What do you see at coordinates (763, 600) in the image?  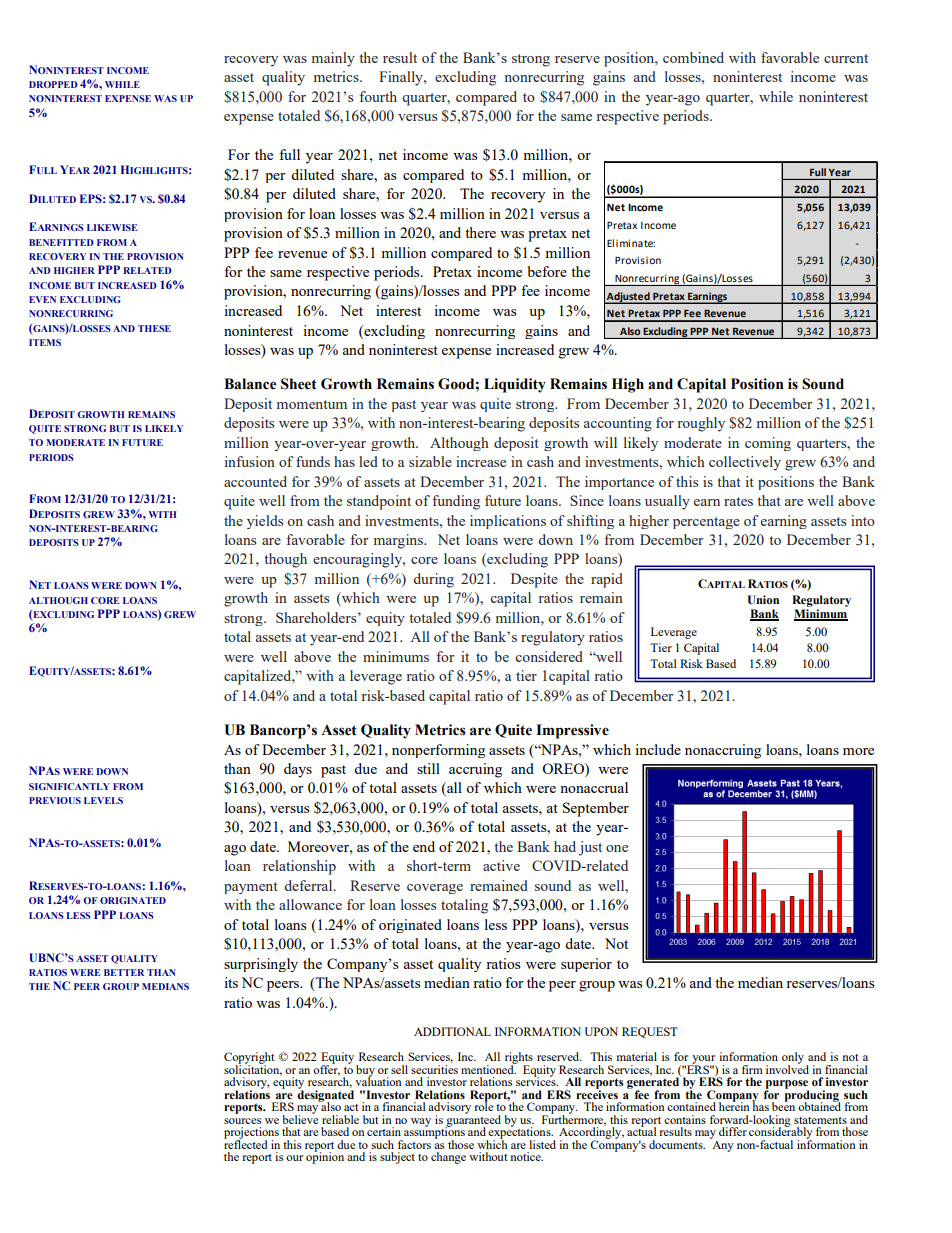 I see `Union` at bounding box center [763, 600].
